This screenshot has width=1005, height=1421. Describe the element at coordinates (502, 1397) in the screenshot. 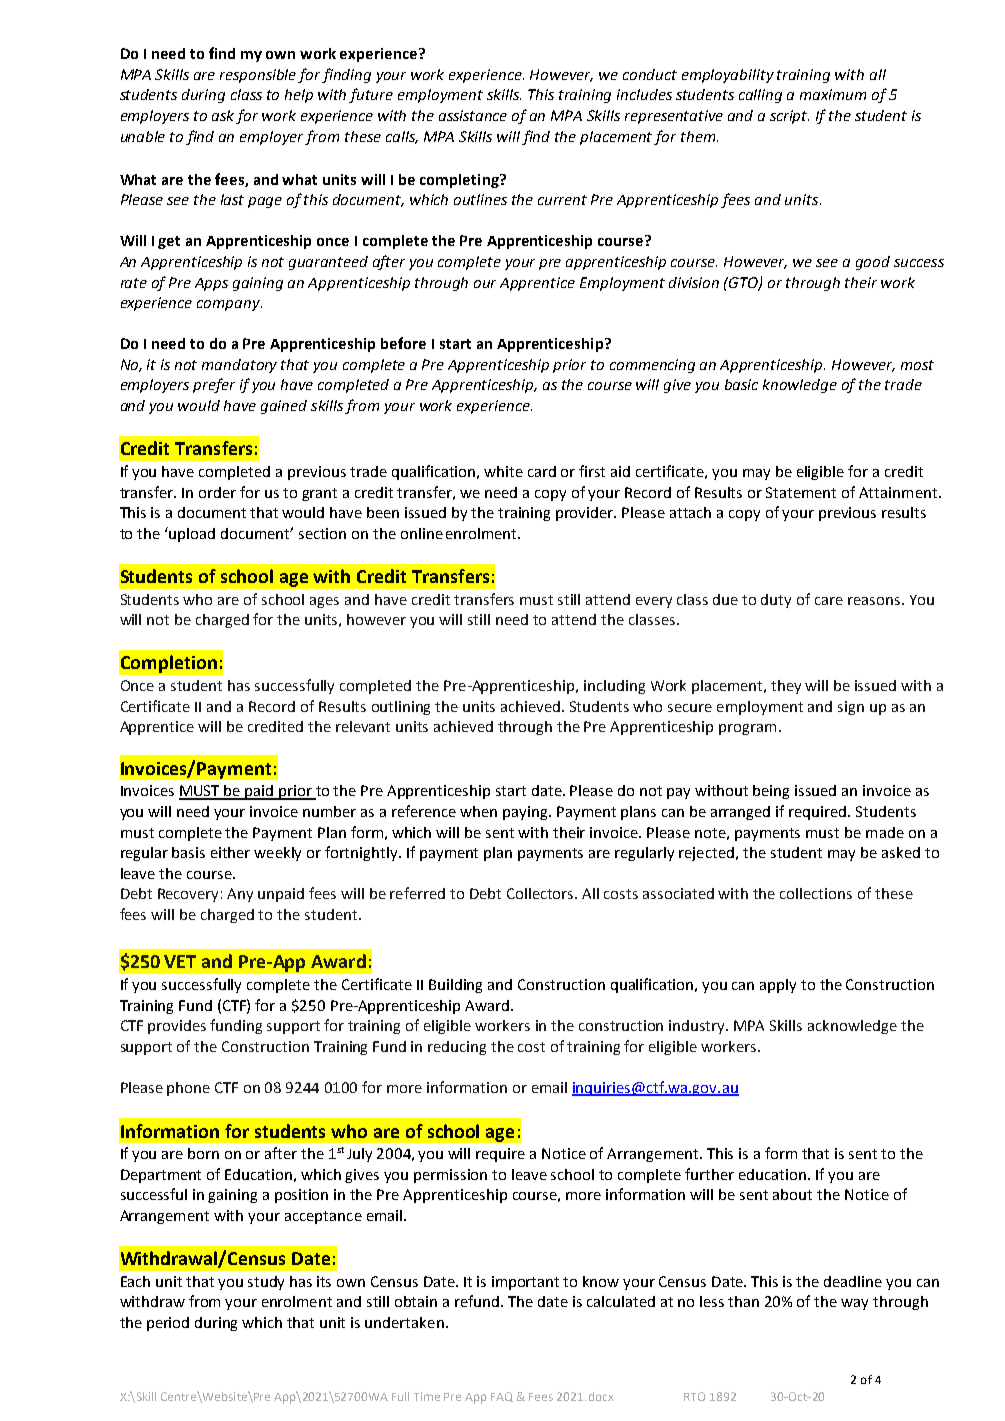

I see `FAQ` at that location.
